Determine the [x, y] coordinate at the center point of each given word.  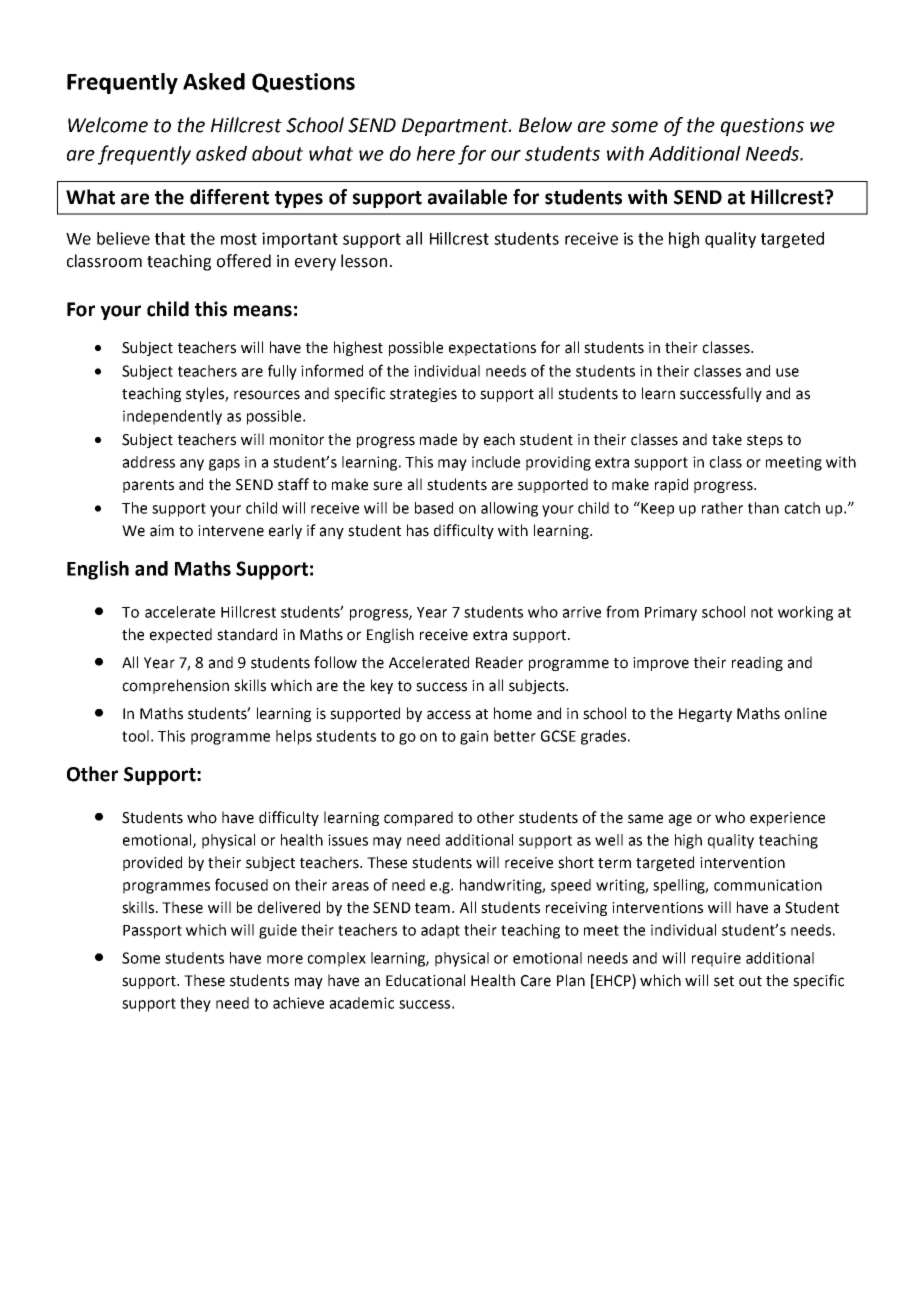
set [724, 981]
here [435, 153]
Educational [425, 980]
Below [545, 125]
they [195, 1004]
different [229, 197]
